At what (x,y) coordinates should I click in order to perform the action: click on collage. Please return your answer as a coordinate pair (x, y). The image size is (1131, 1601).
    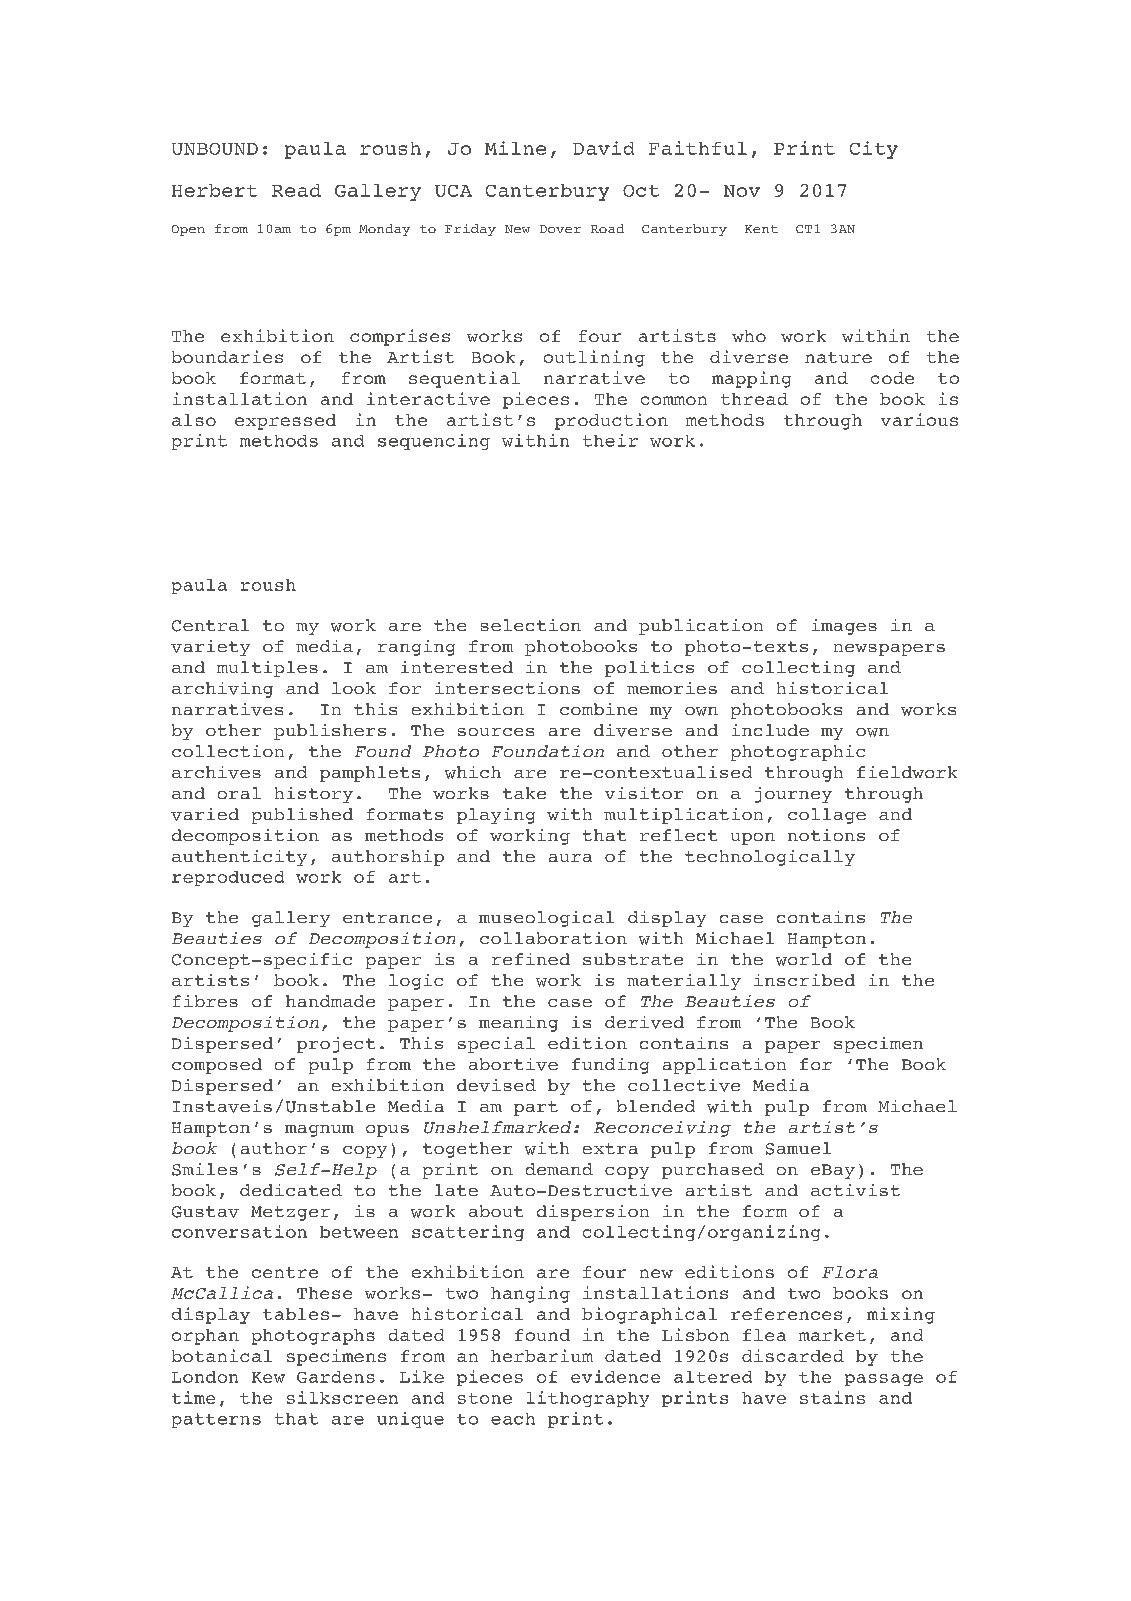
    Looking at the image, I should click on (827, 816).
